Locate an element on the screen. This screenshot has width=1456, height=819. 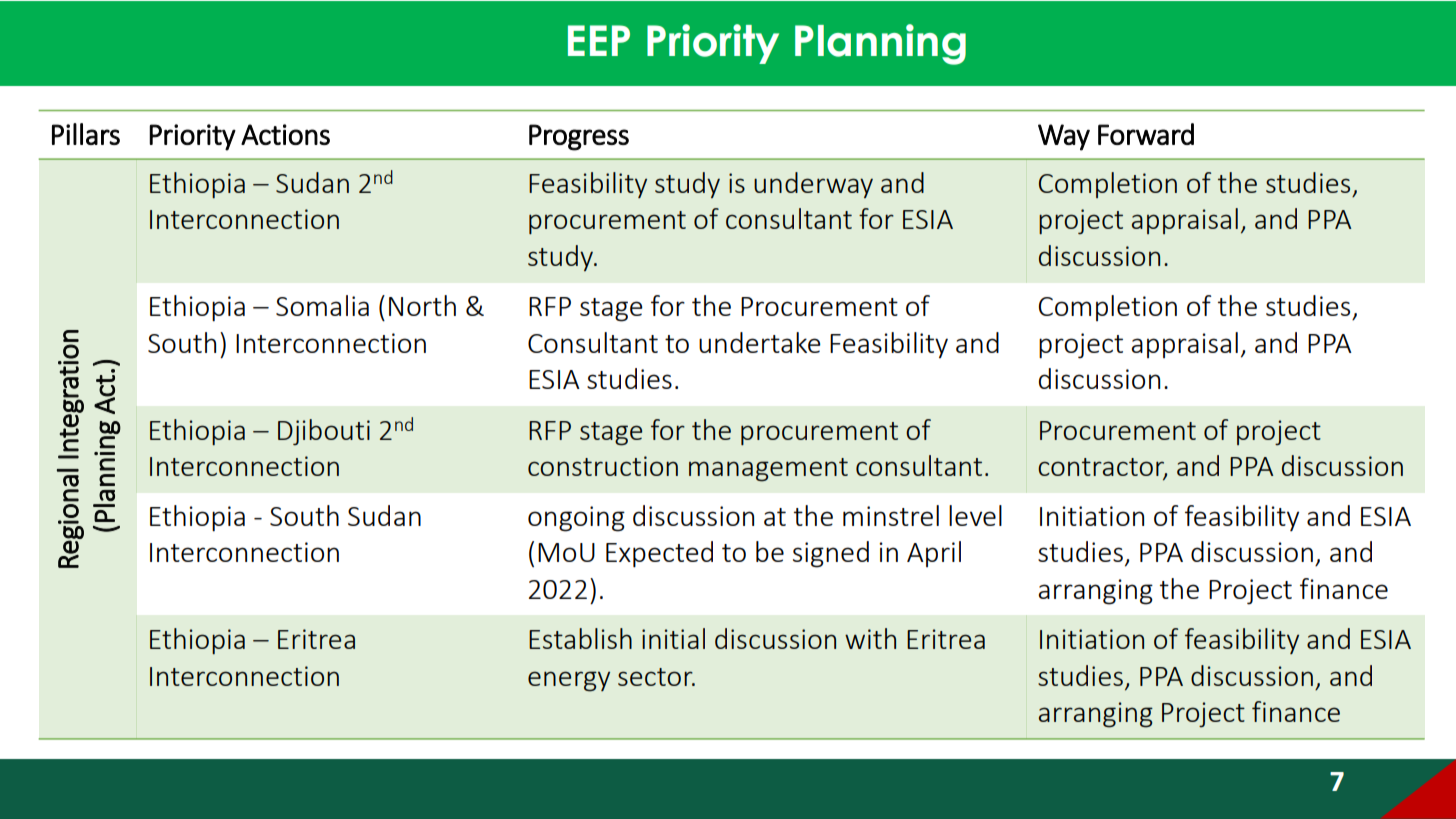
level is located at coordinates (975, 515).
